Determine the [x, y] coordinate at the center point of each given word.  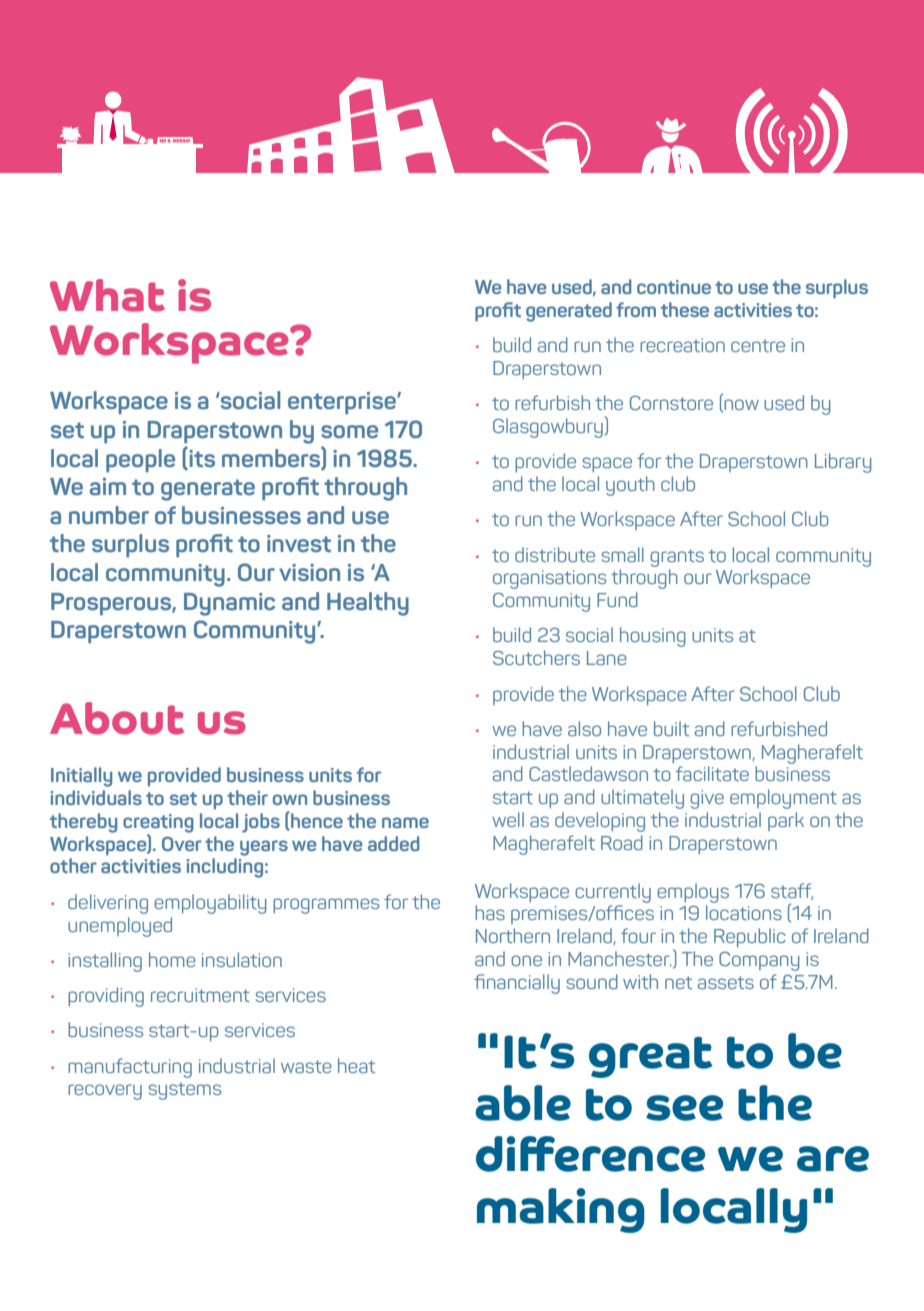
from [636, 309]
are [833, 1159]
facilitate [712, 773]
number [109, 515]
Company [759, 961]
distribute [555, 554]
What [107, 295]
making [561, 1210]
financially [517, 984]
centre [758, 345]
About [117, 718]
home [172, 959]
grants [677, 558]
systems [185, 1091]
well [508, 819]
